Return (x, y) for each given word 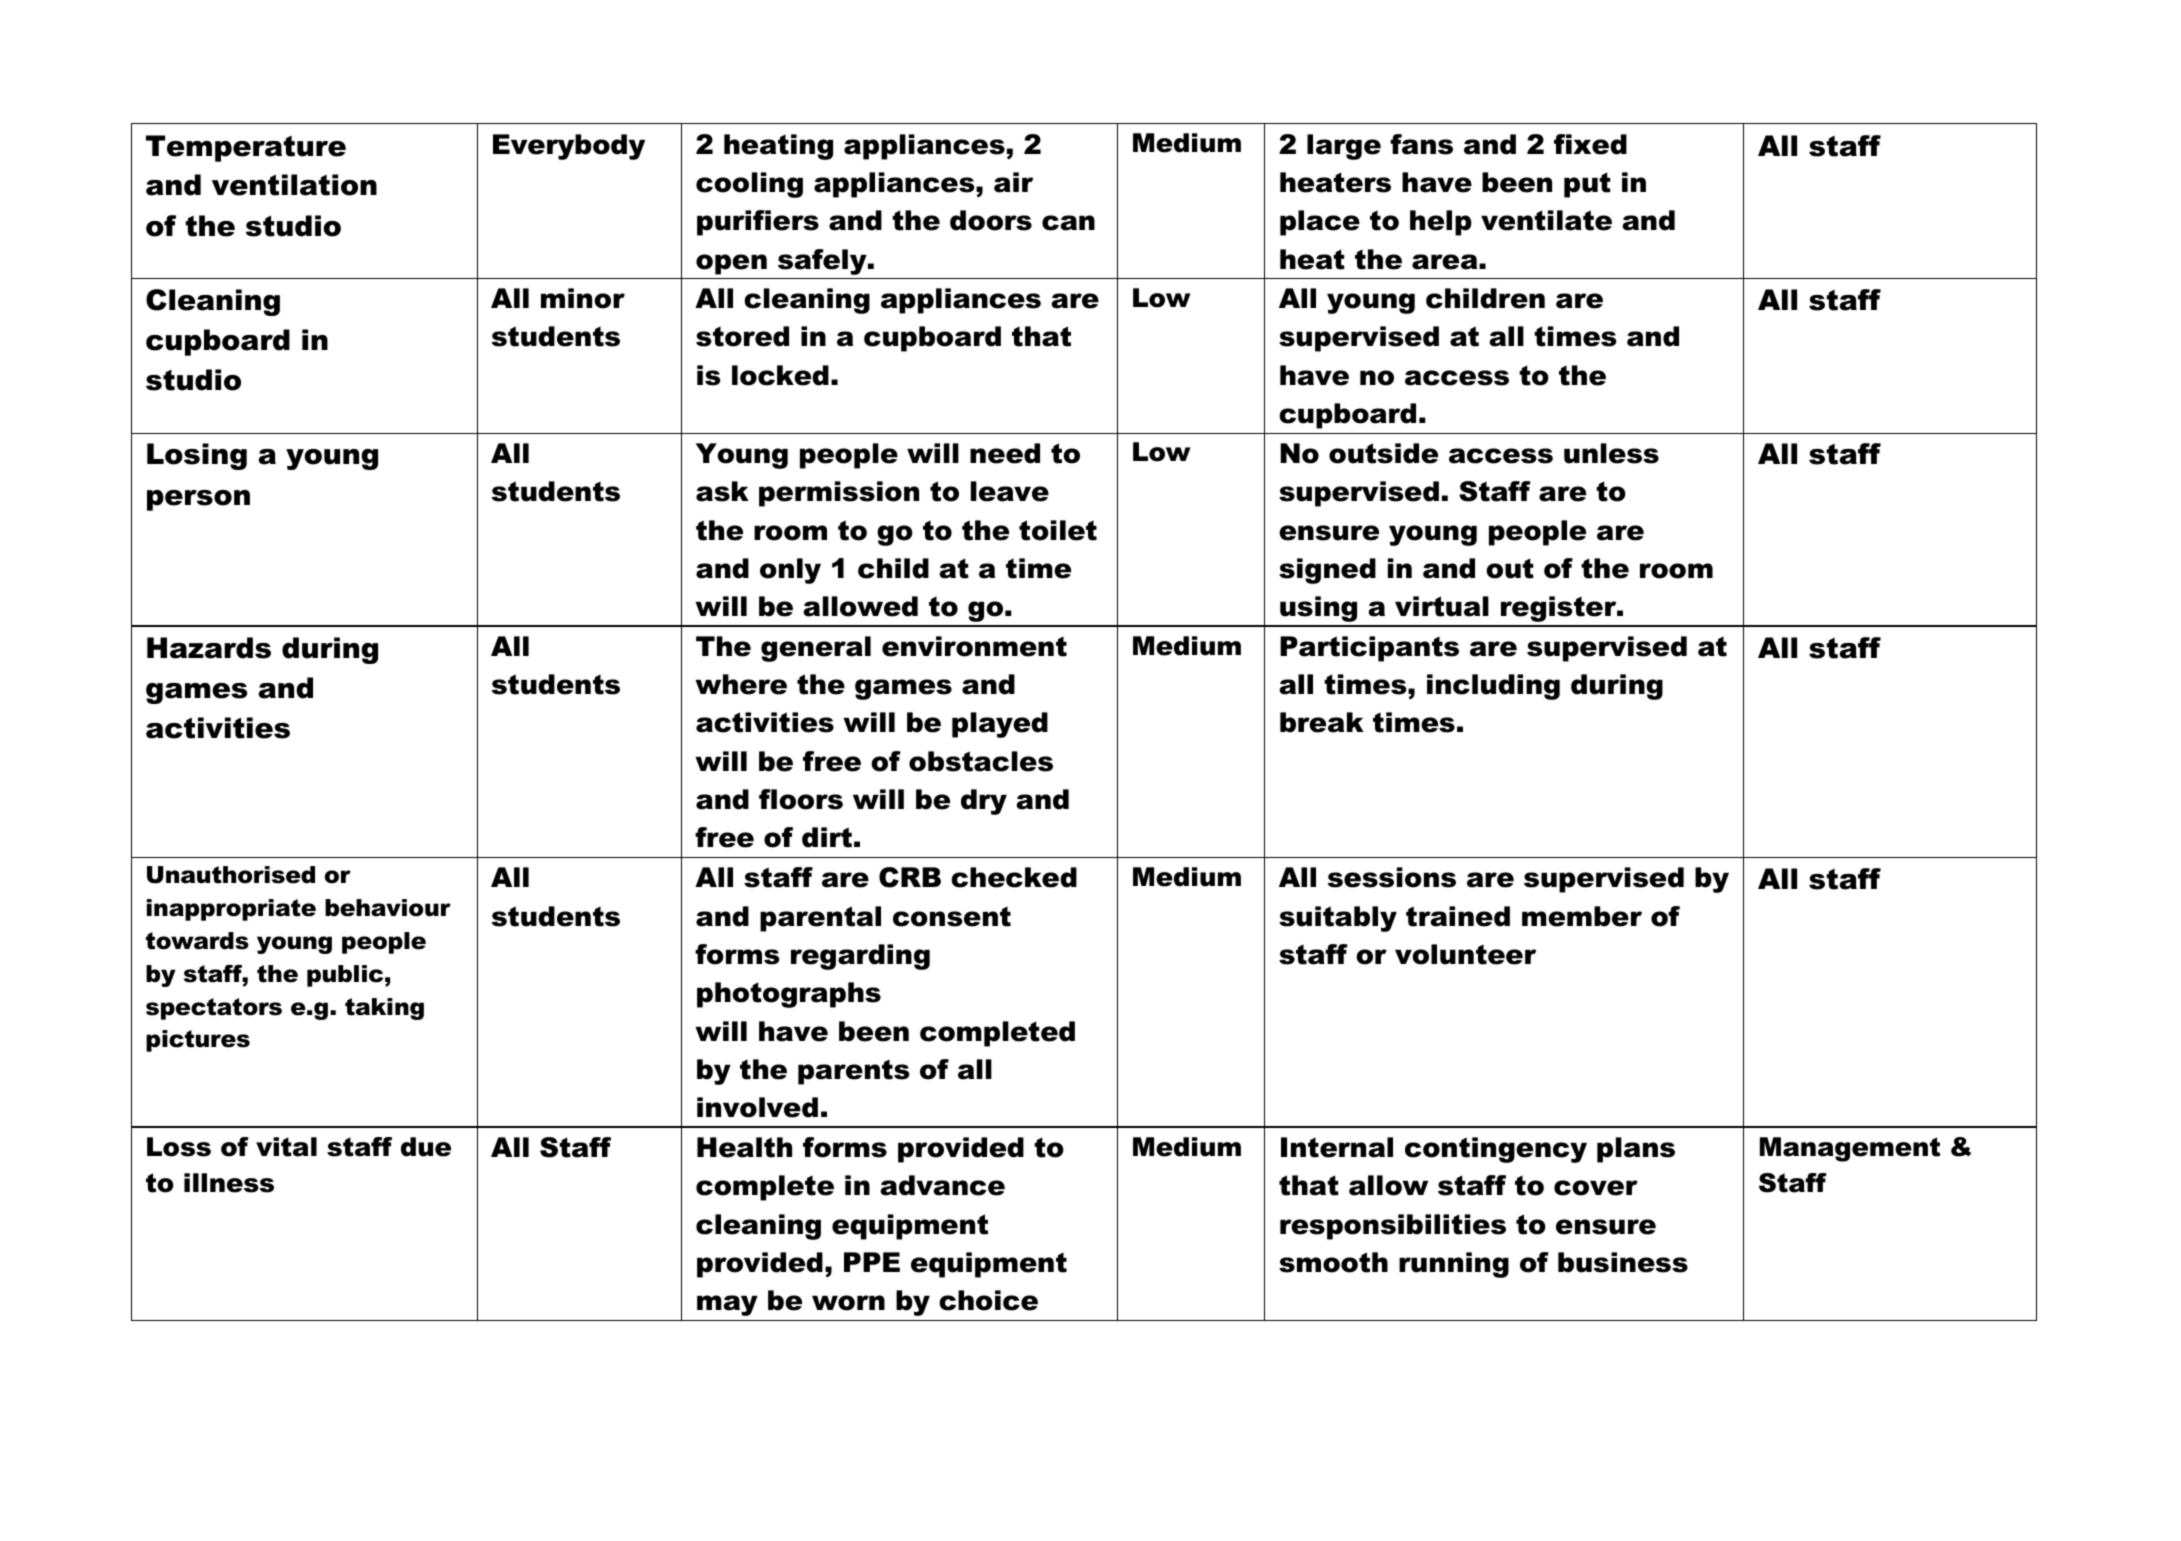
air (1013, 182)
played (1000, 725)
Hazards (209, 648)
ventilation (294, 185)
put (1587, 185)
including (1493, 687)
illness (229, 1183)
